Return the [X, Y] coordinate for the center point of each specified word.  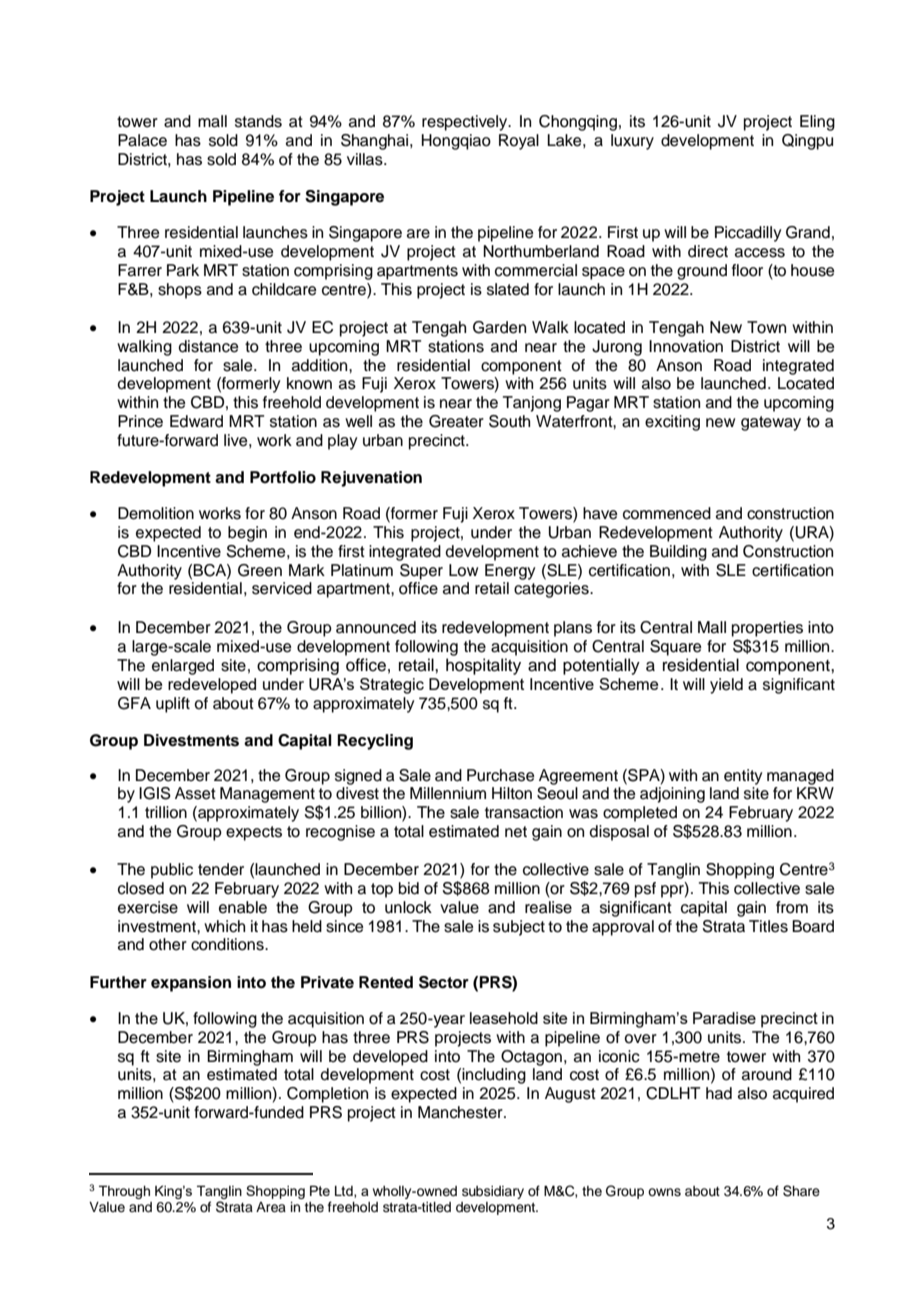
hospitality [483, 666]
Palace [142, 140]
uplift [173, 705]
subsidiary [493, 1192]
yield [726, 686]
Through [124, 1192]
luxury [632, 142]
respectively [466, 123]
